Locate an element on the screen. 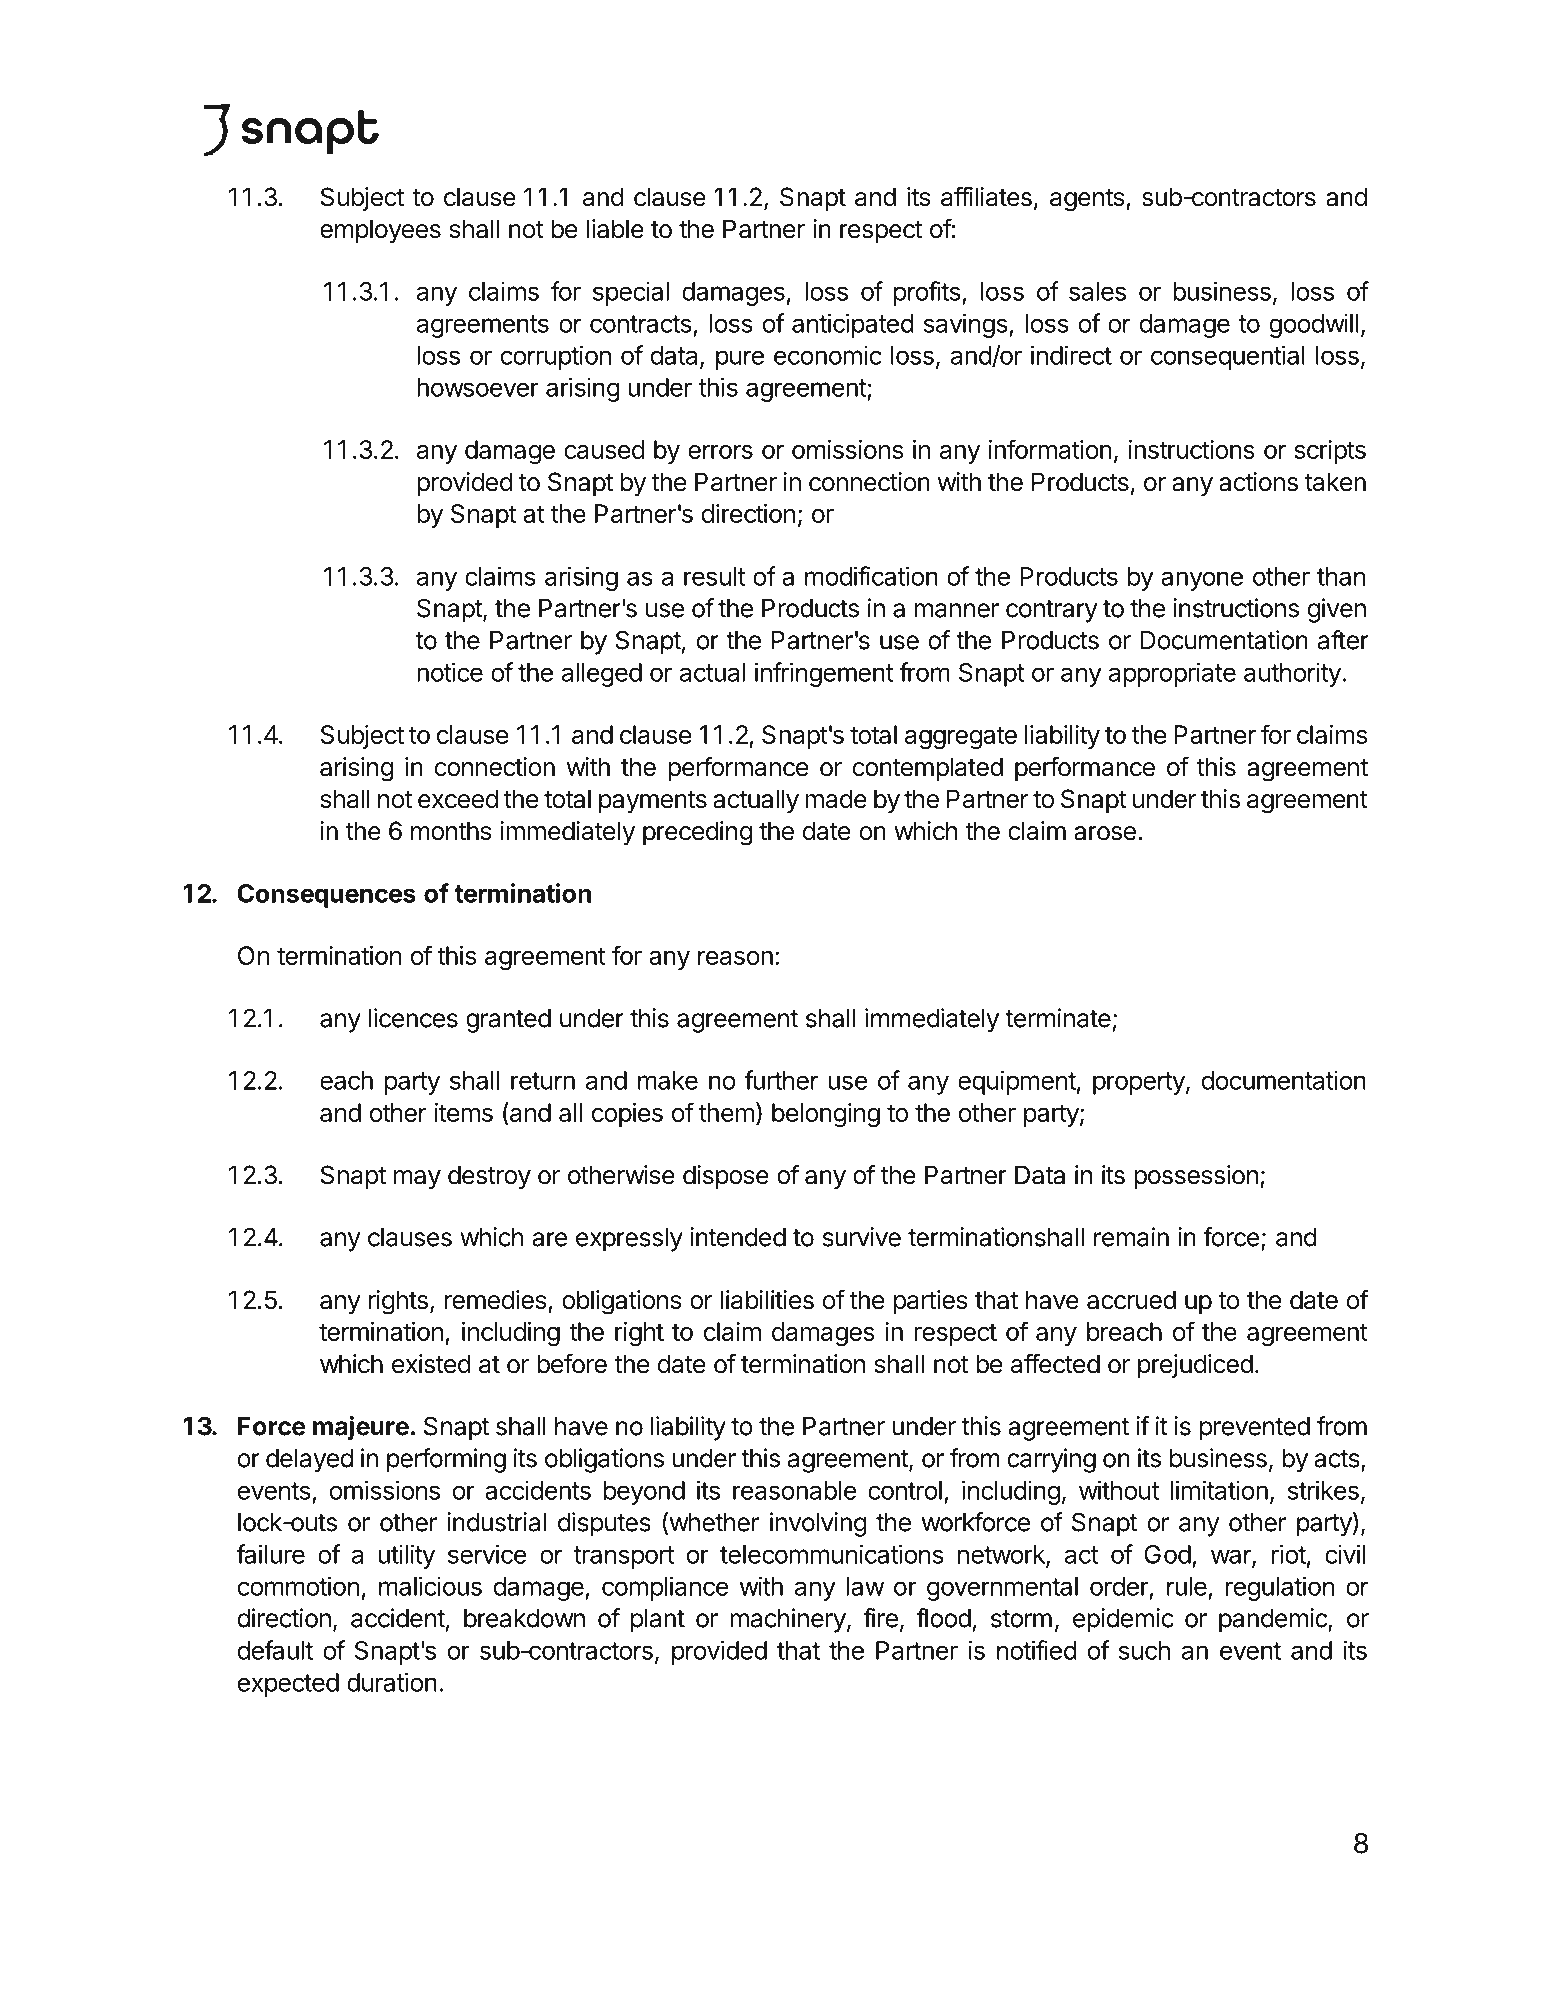 This screenshot has width=1550, height=2005. duration is located at coordinates (392, 1682).
